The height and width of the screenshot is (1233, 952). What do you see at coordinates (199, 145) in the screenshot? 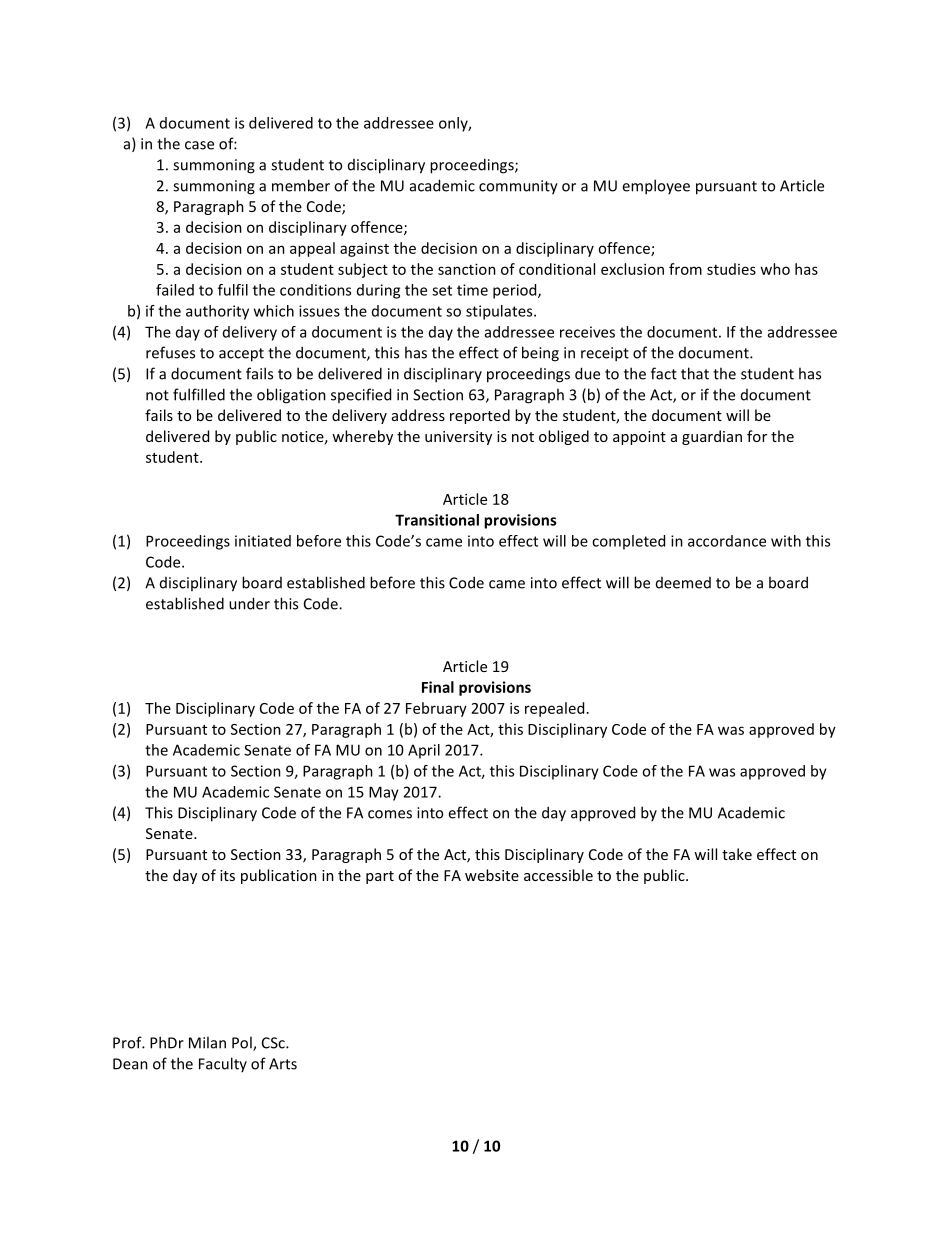
I see `case` at bounding box center [199, 145].
